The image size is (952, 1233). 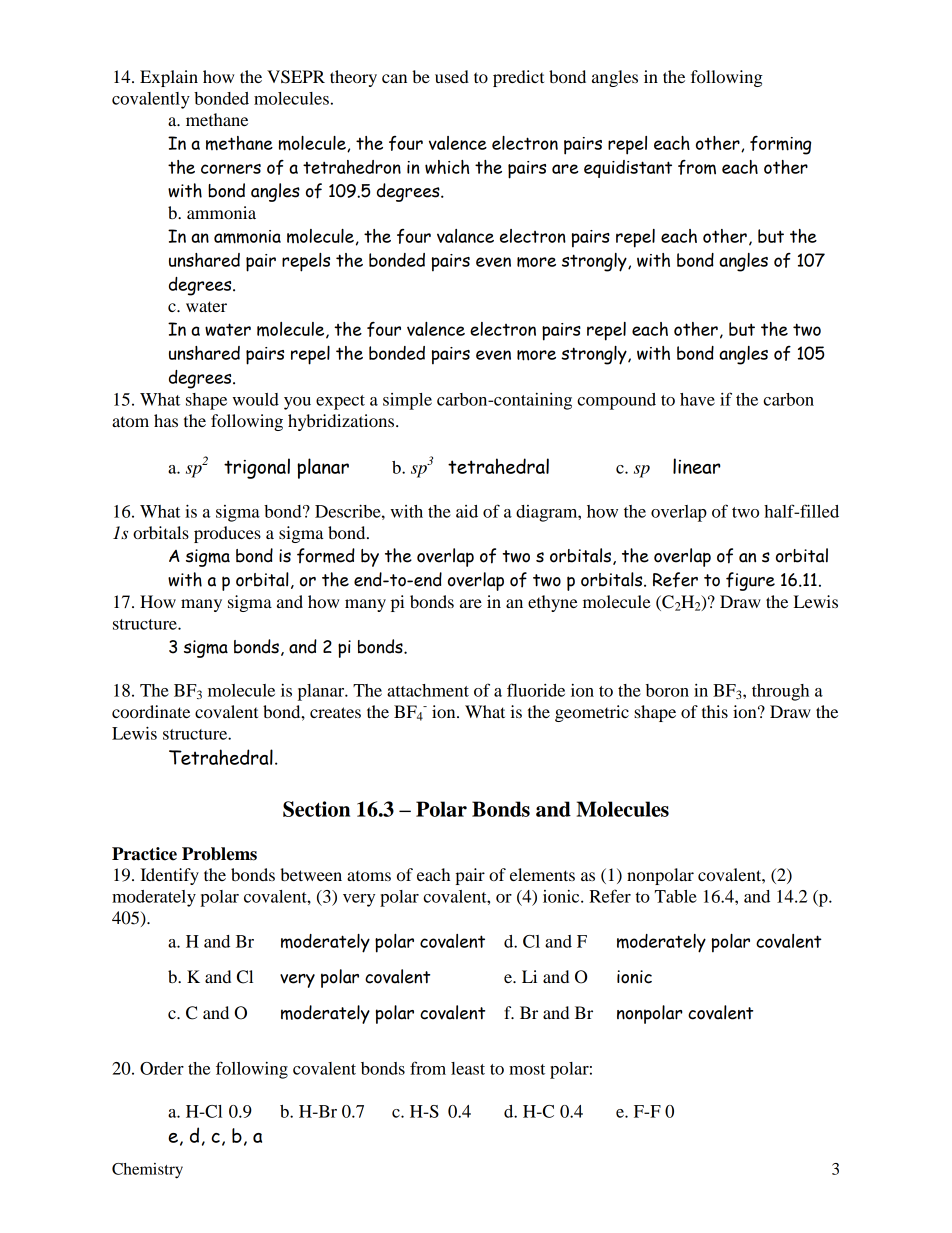 What do you see at coordinates (219, 854) in the screenshot?
I see `Problems` at bounding box center [219, 854].
